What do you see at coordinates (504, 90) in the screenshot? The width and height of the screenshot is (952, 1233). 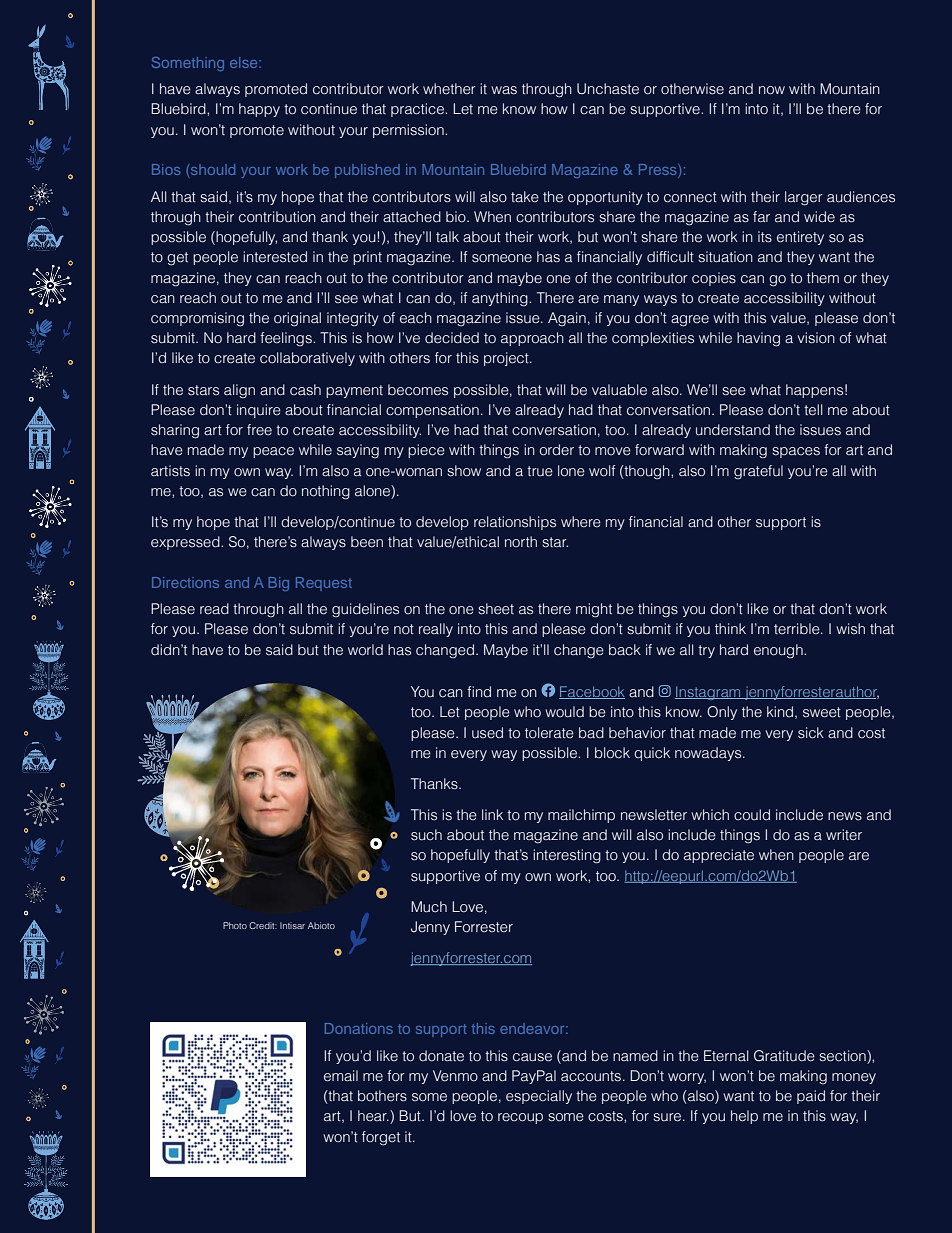 I see `was` at bounding box center [504, 90].
